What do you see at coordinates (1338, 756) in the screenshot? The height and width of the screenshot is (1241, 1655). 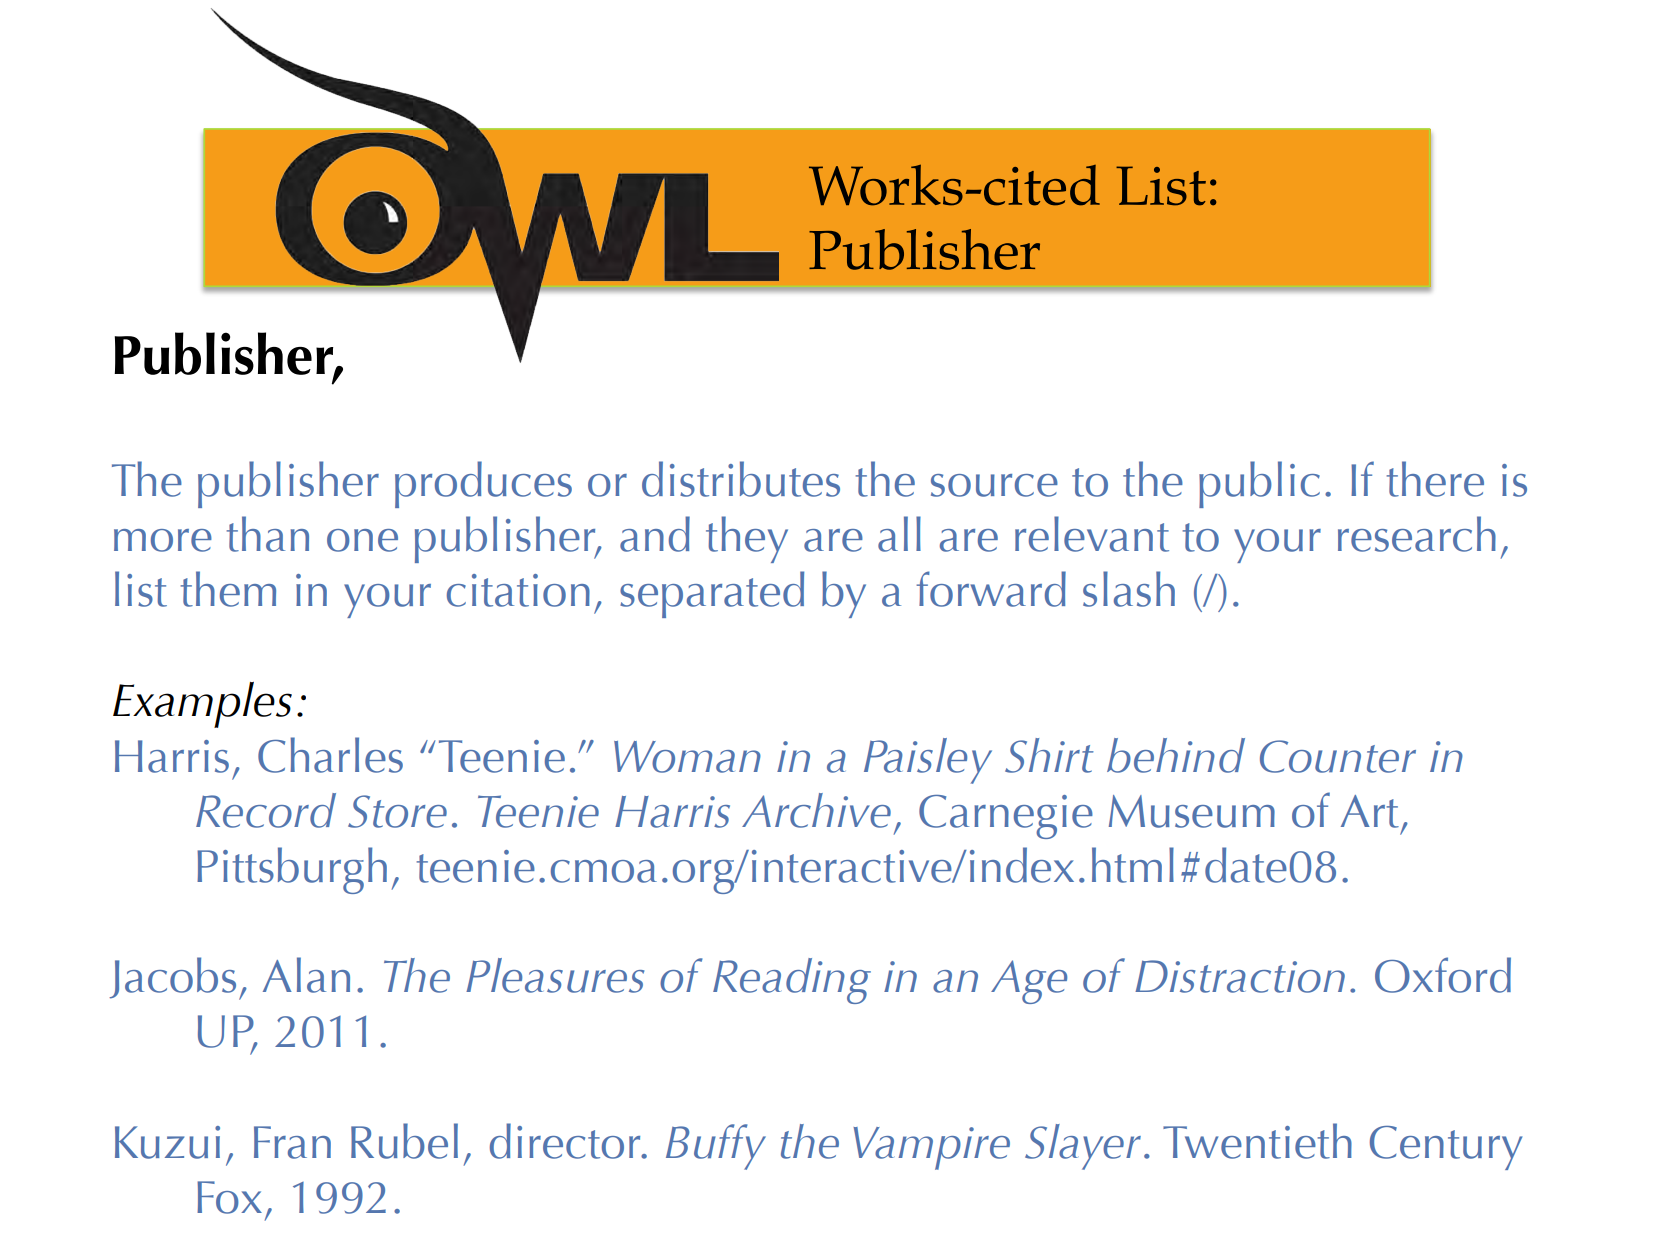 I see `Counter` at bounding box center [1338, 756].
